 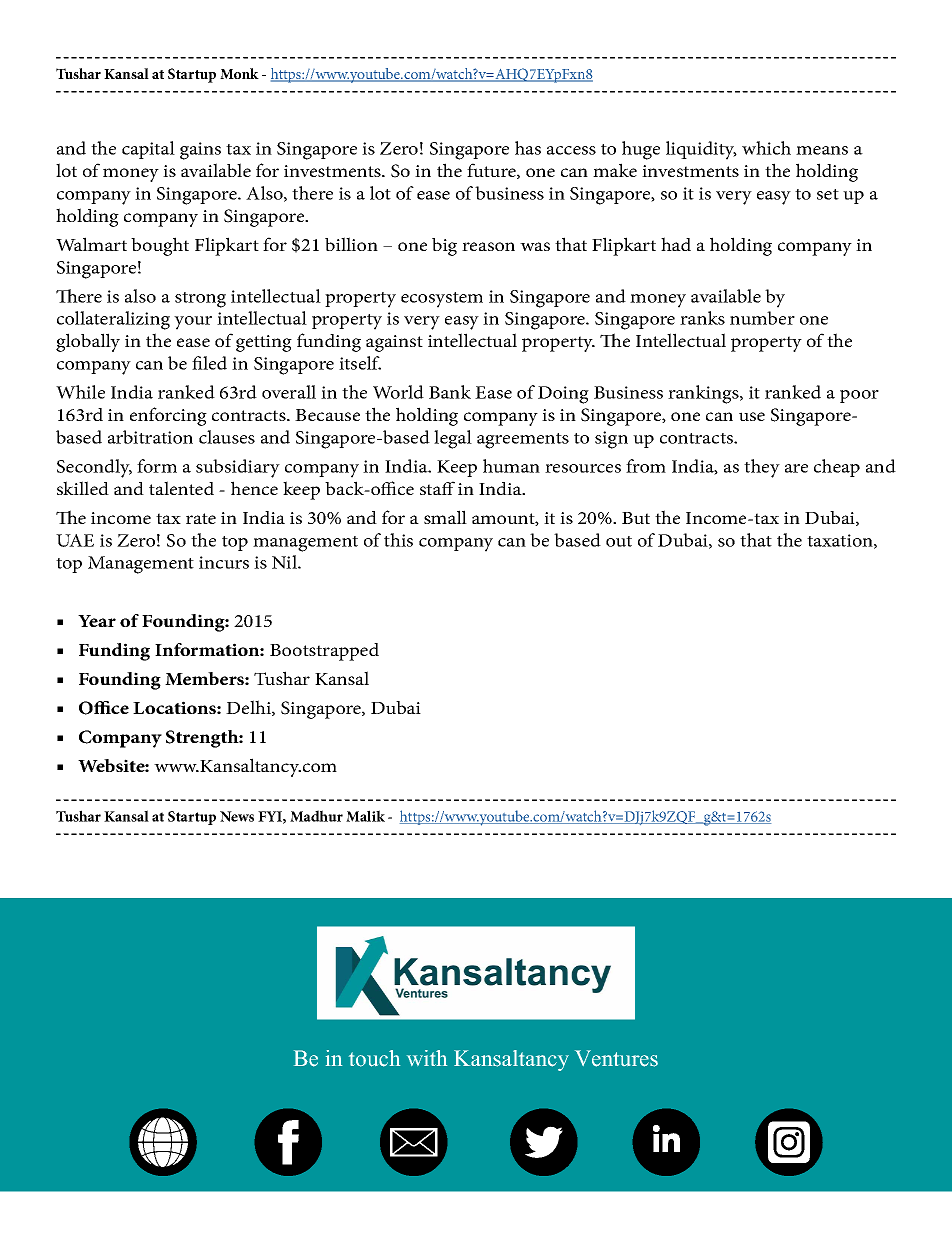 What do you see at coordinates (442, 300) in the document?
I see `ecosystem` at bounding box center [442, 300].
